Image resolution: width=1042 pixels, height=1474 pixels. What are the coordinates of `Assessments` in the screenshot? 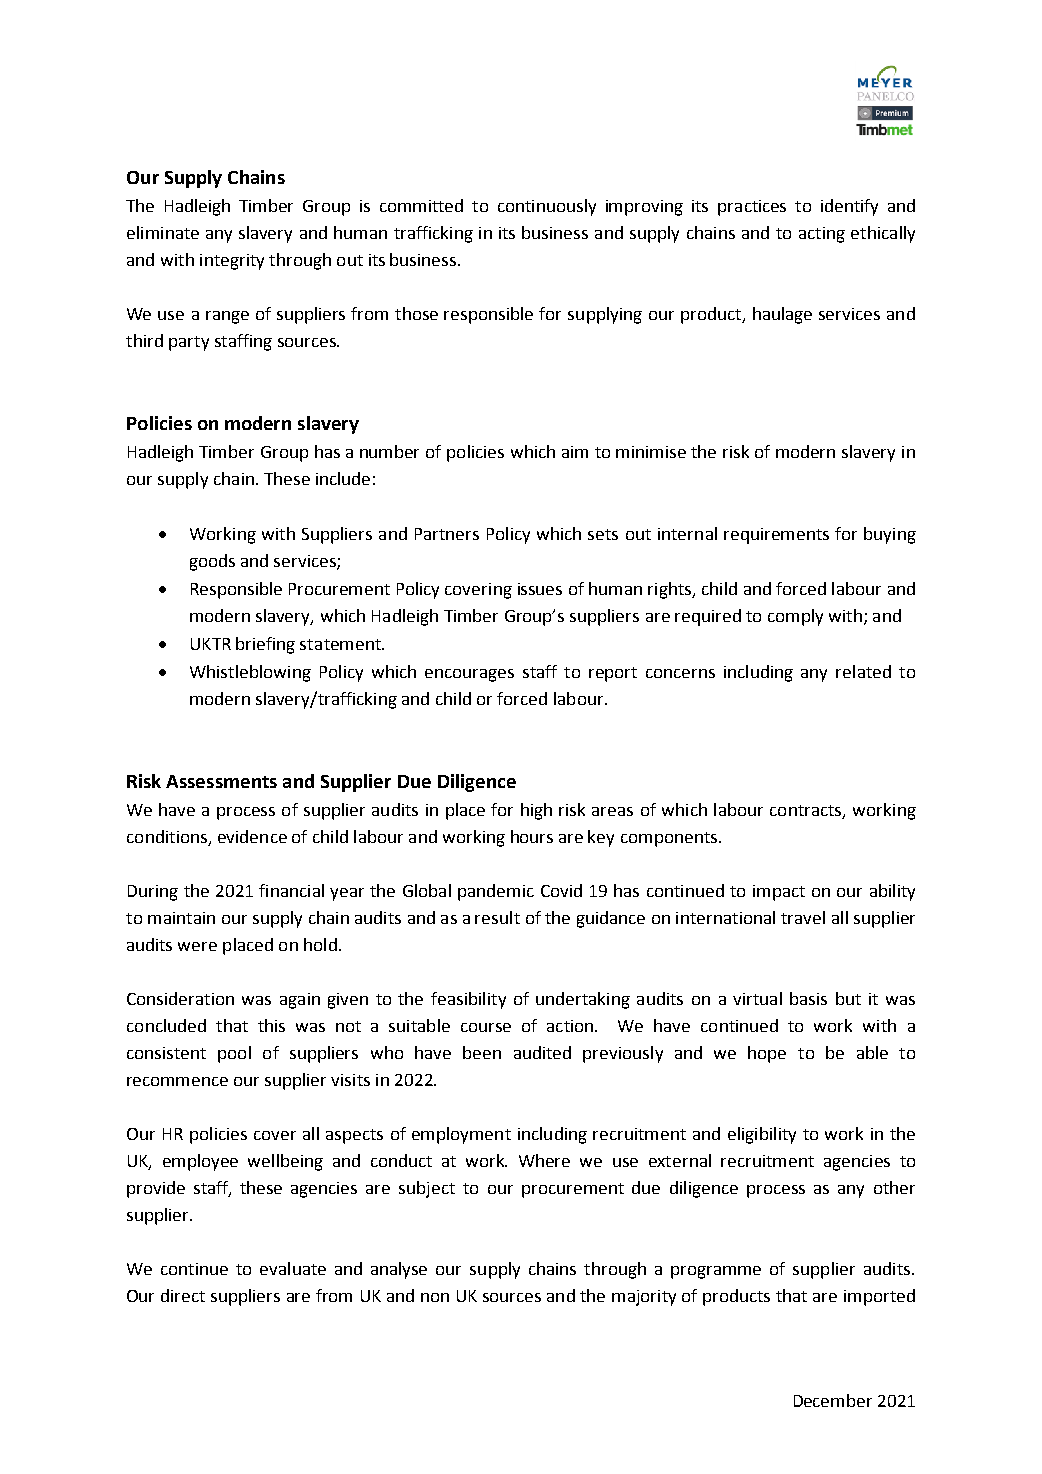 It's located at (221, 781).
